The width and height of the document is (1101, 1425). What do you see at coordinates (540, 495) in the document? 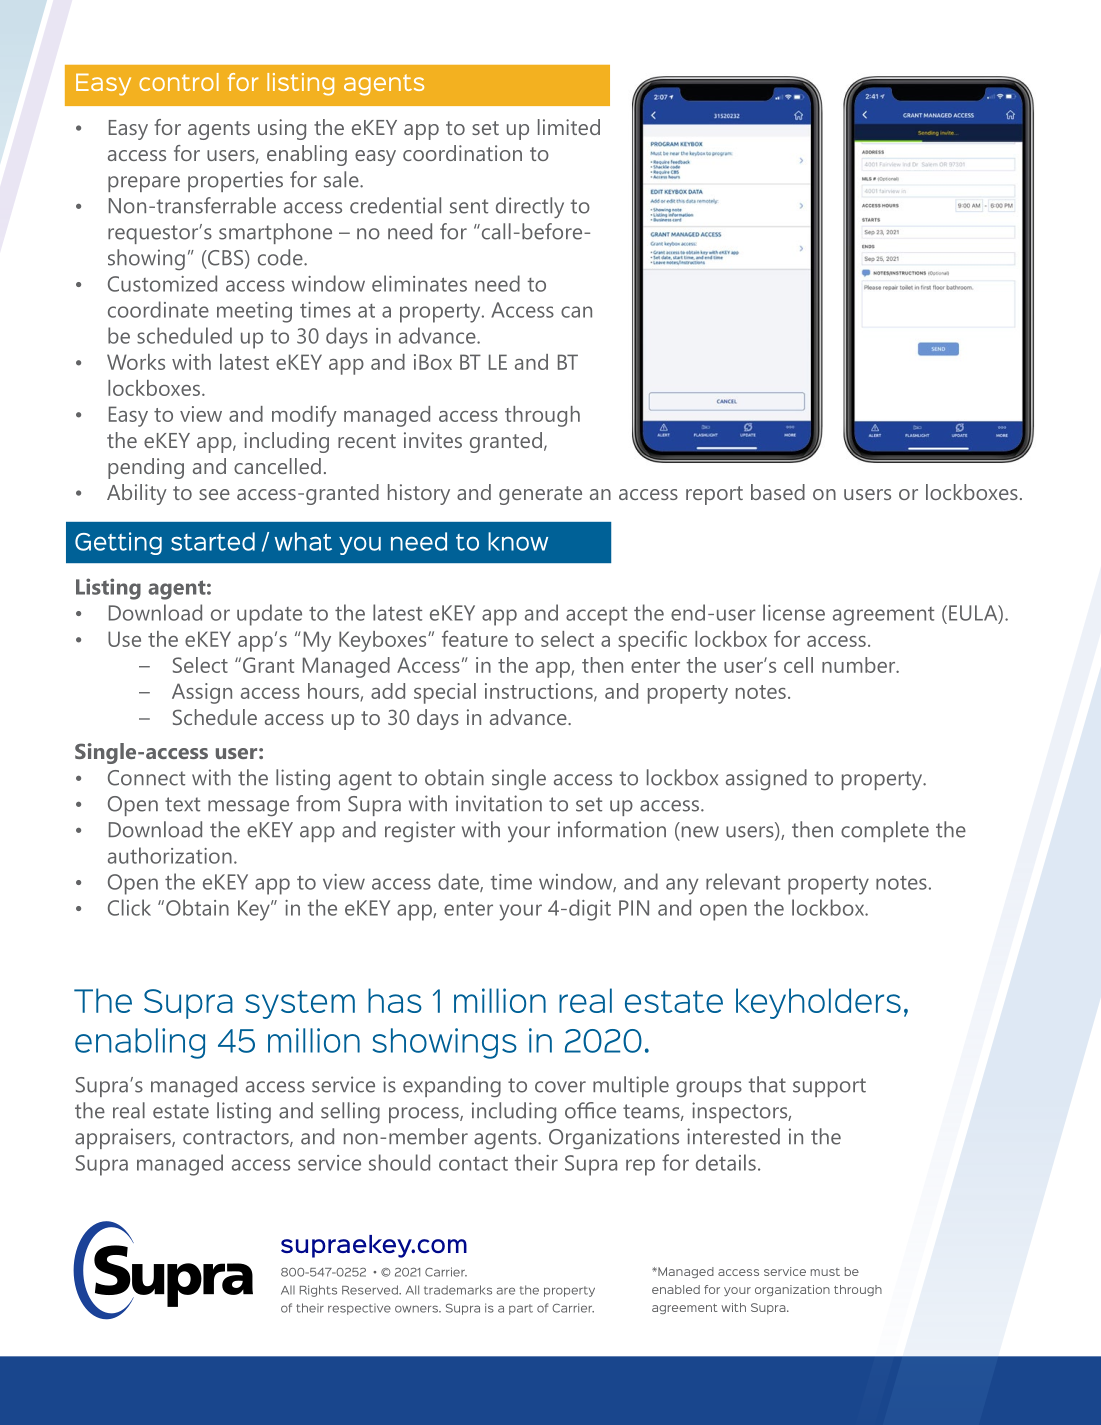
I see `generate` at bounding box center [540, 495].
